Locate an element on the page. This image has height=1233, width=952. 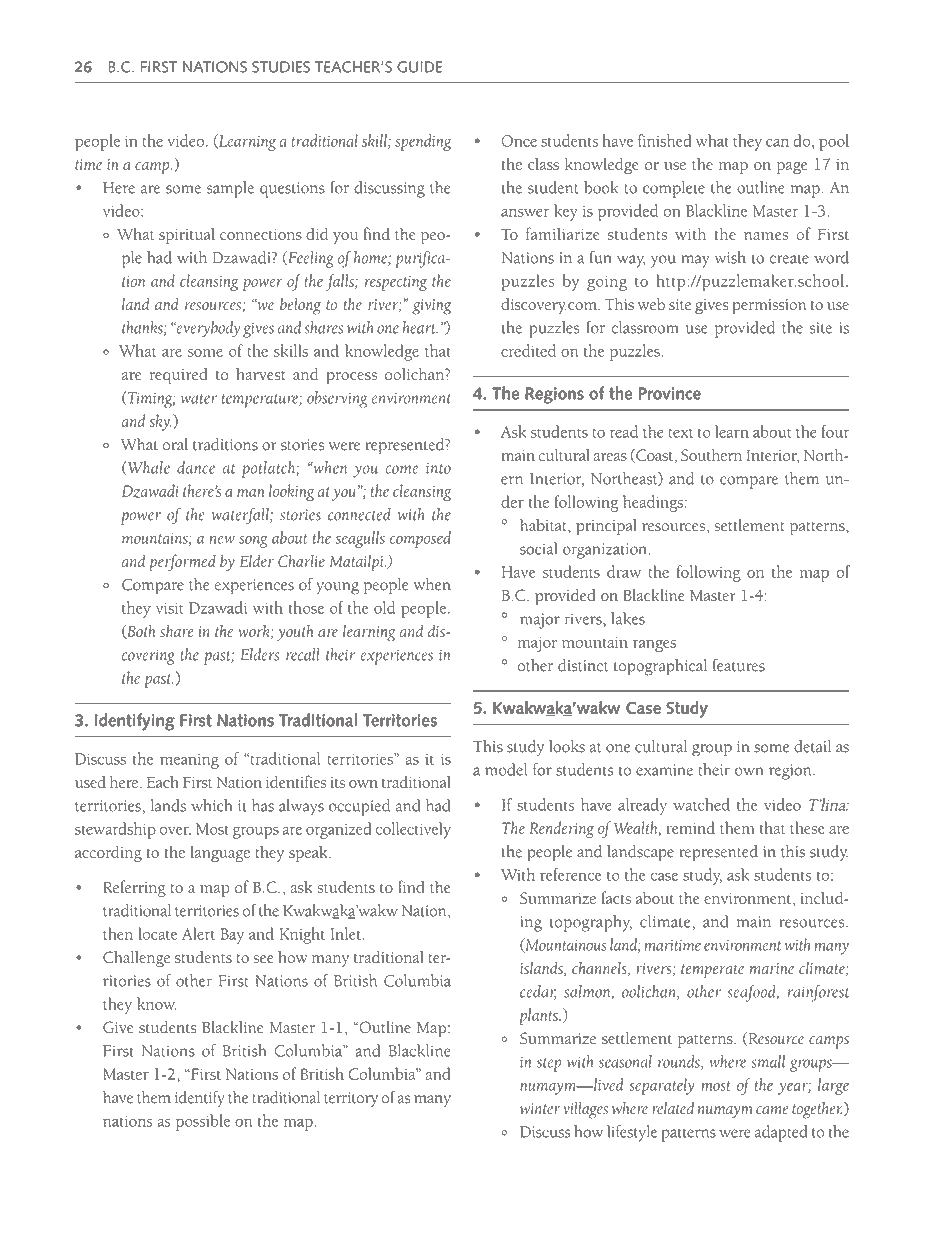
GUIDE is located at coordinates (419, 67).
